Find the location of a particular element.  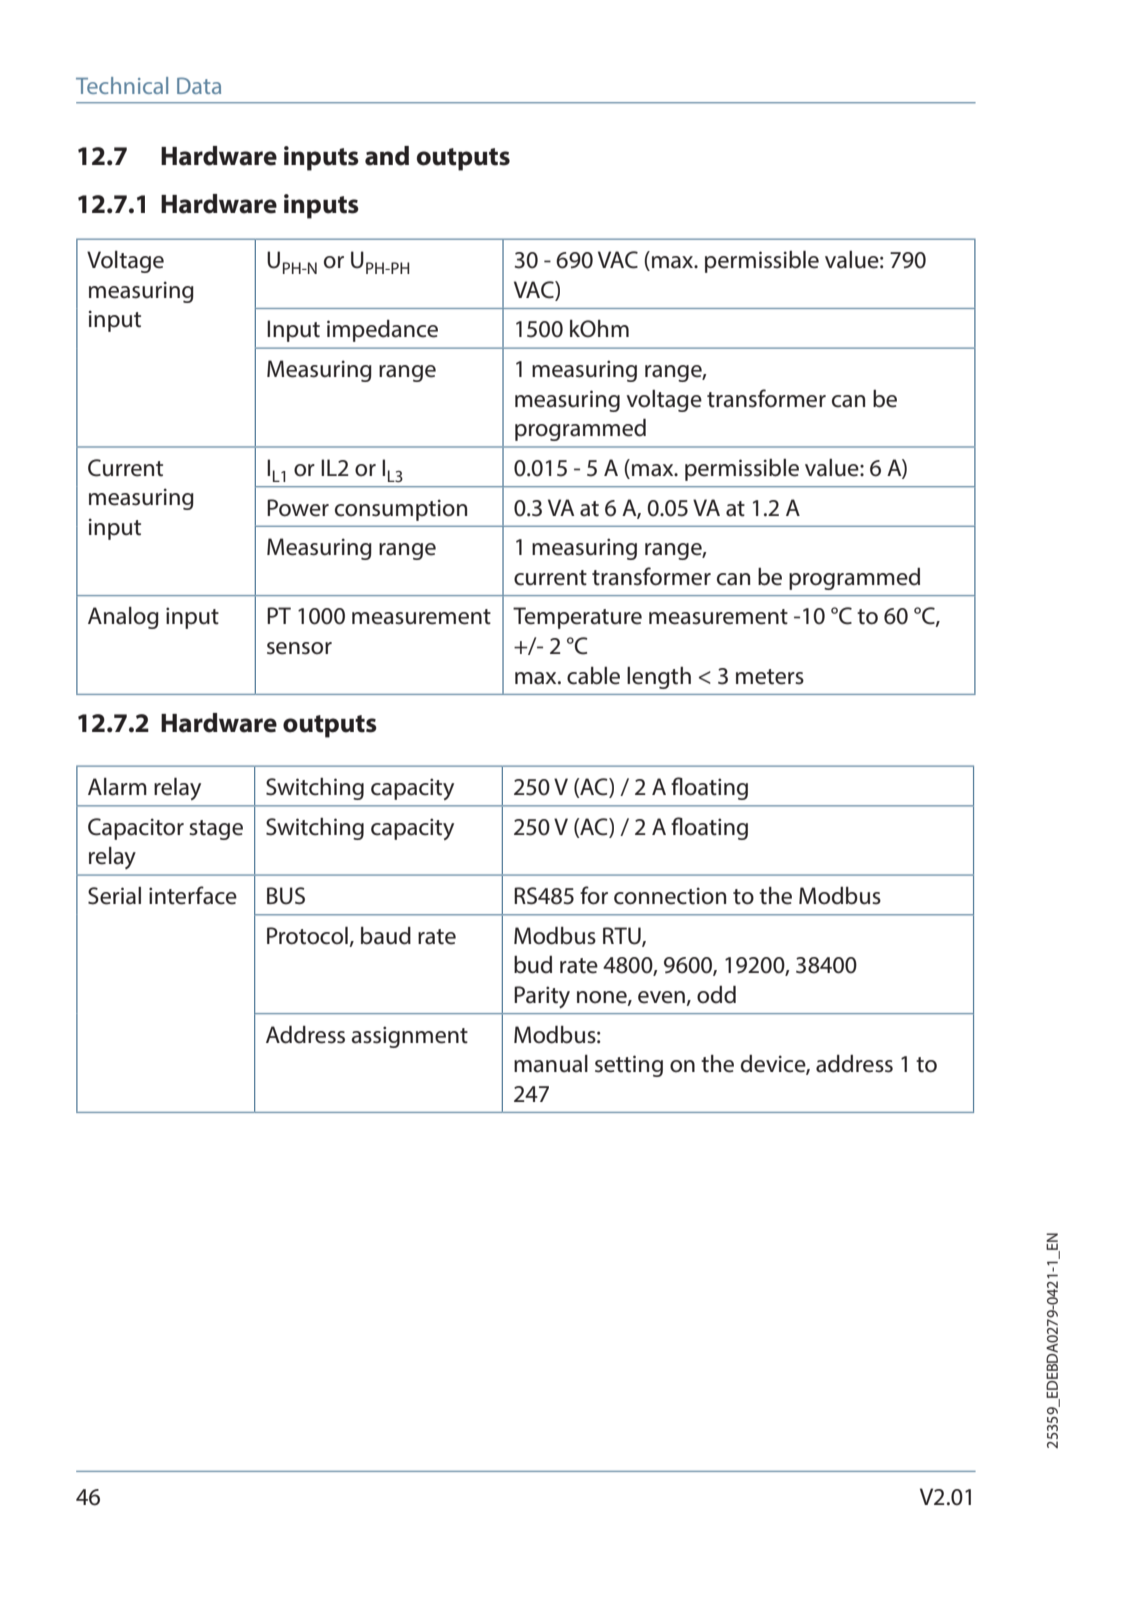

Temperature is located at coordinates (577, 618).
